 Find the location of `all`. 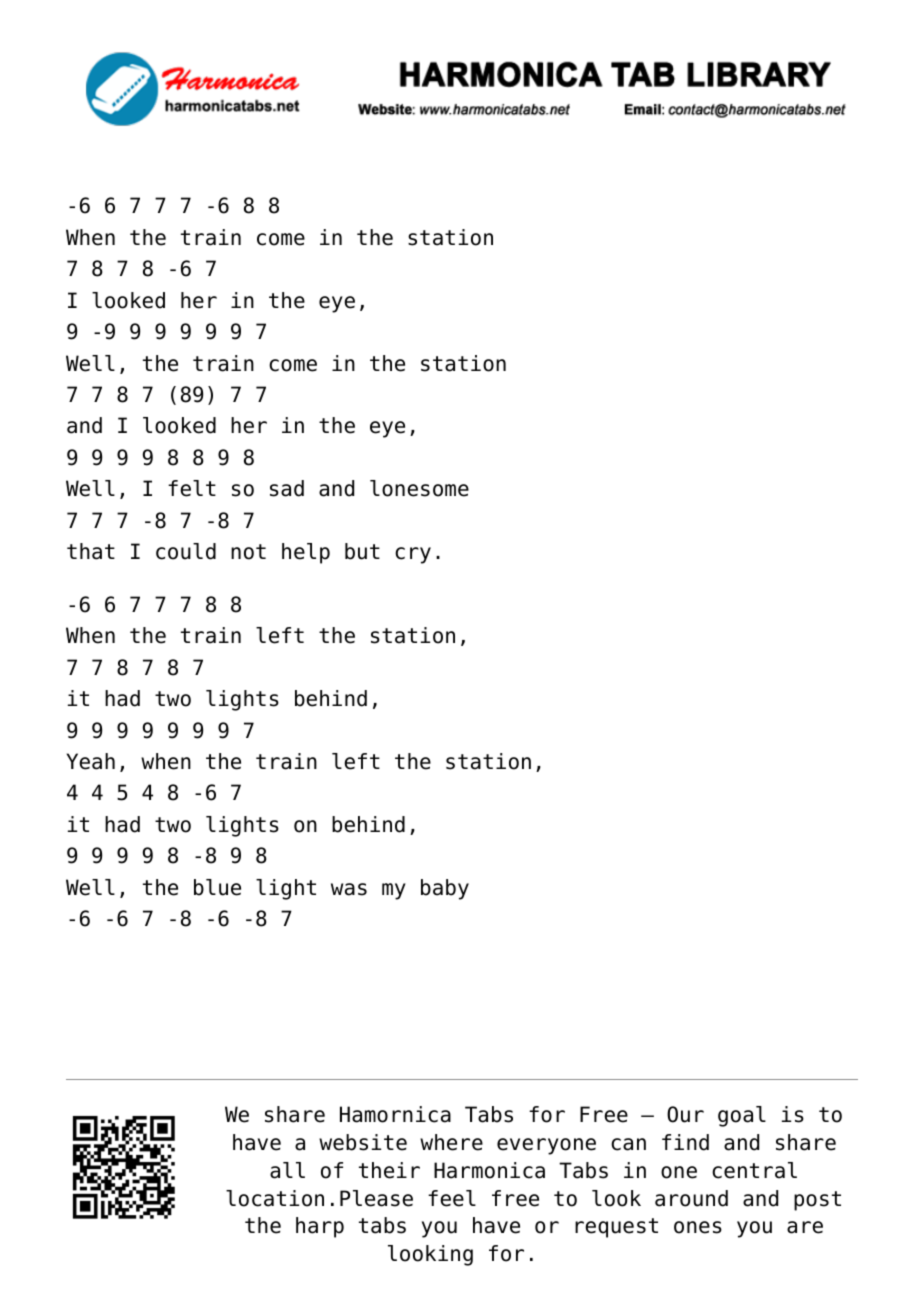

all is located at coordinates (287, 1170).
